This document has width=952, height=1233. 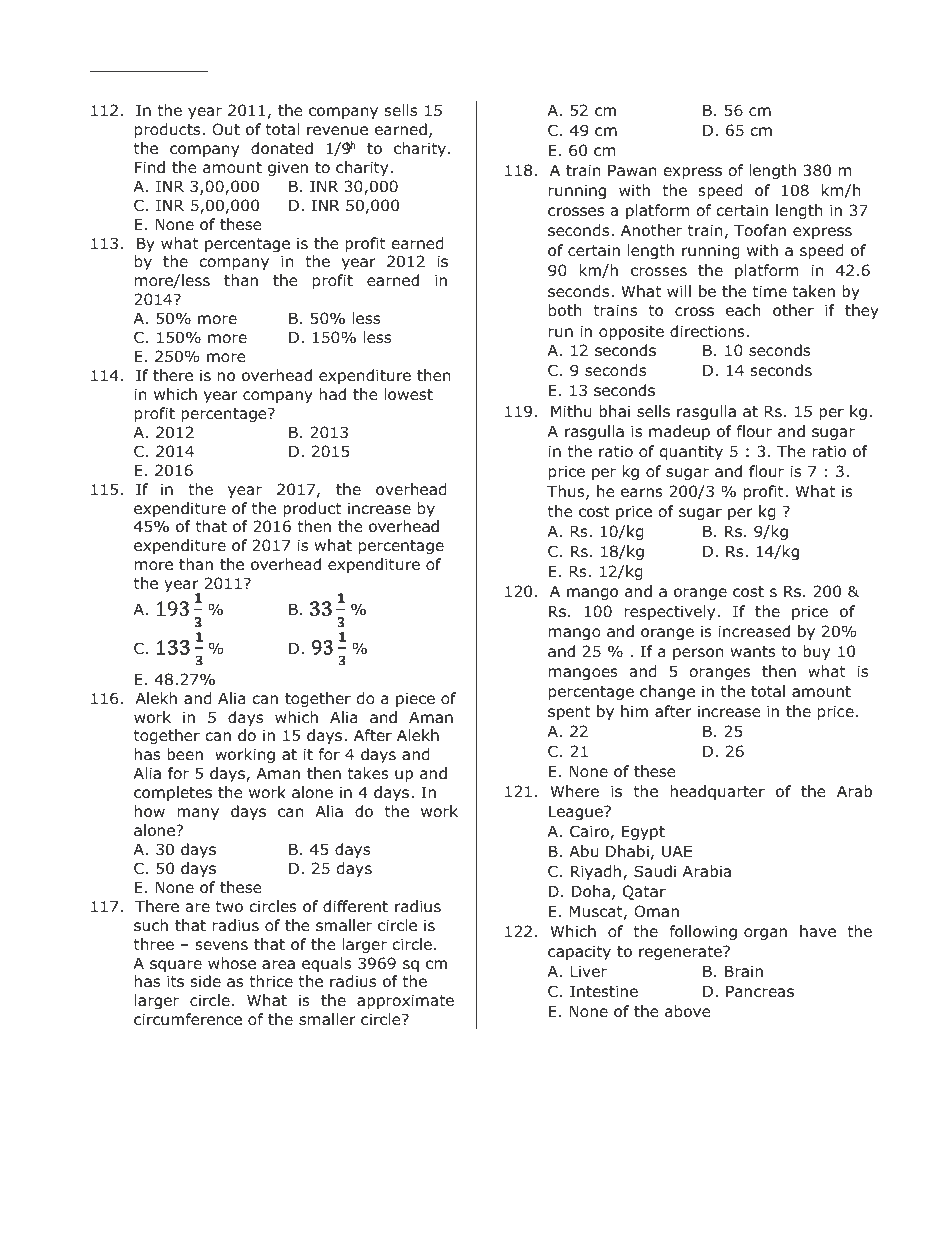 What do you see at coordinates (206, 981) in the document?
I see `side` at bounding box center [206, 981].
